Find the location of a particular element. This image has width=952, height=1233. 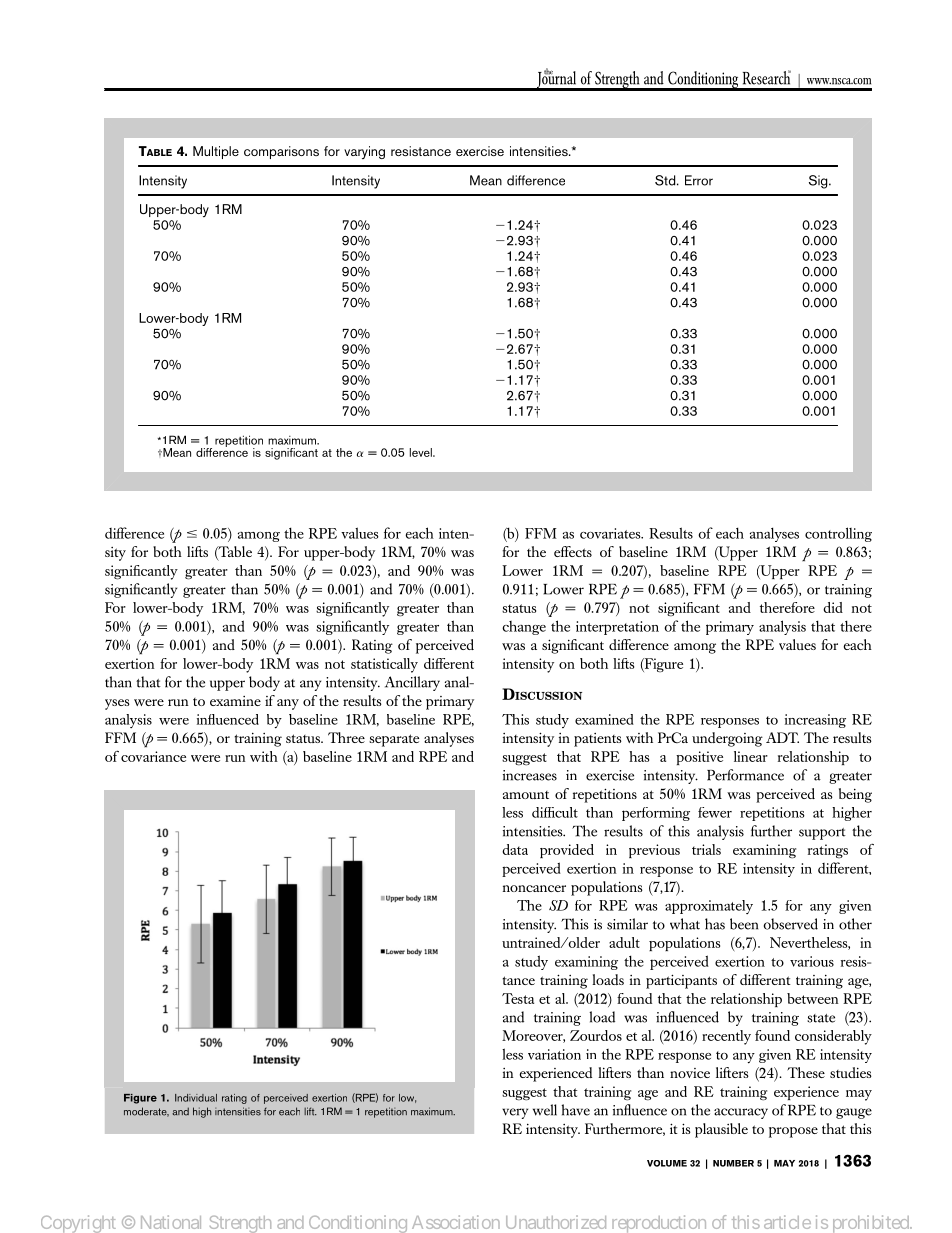

statistically is located at coordinates (384, 665).
